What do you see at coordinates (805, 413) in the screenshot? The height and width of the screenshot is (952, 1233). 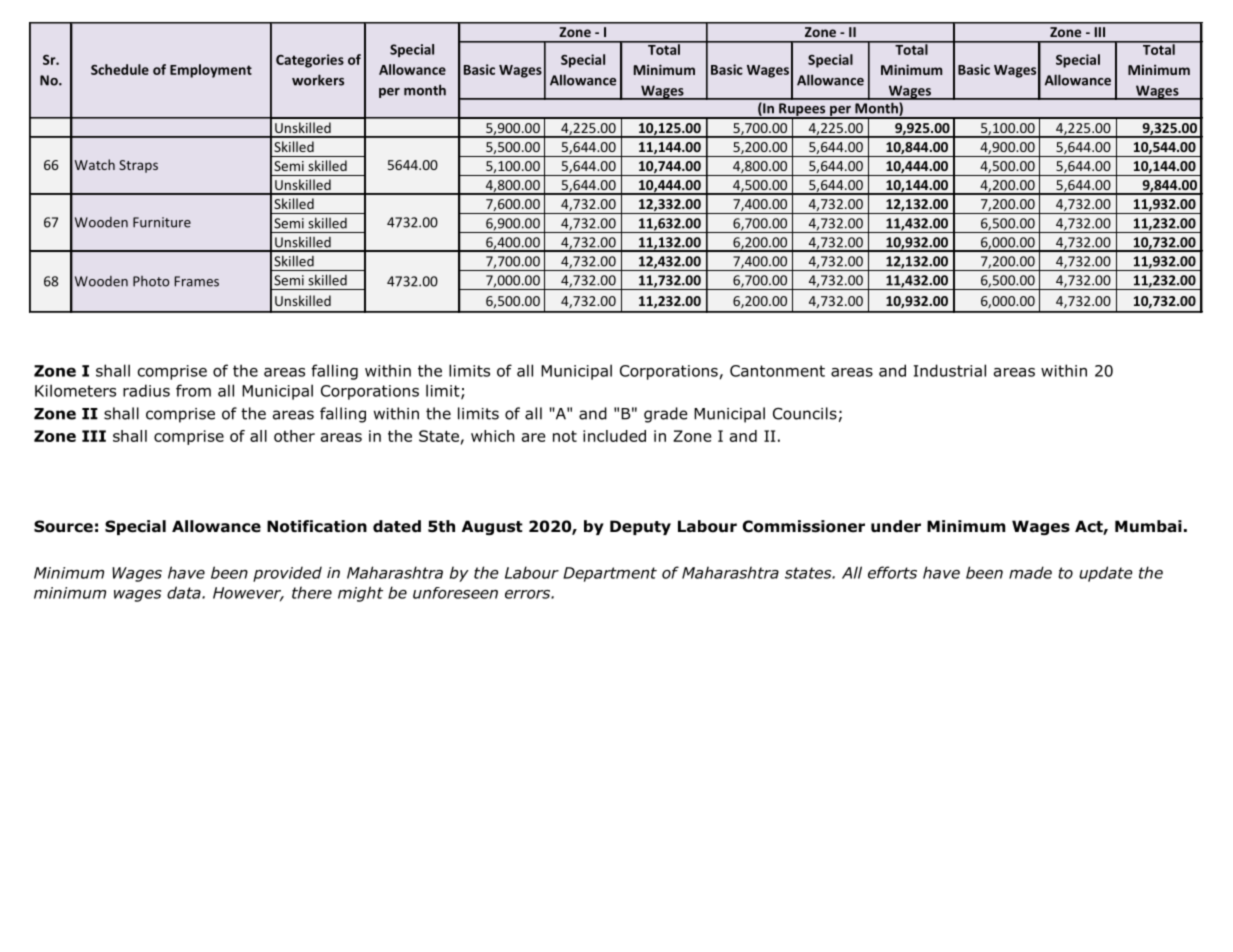 I see `Councils` at bounding box center [805, 413].
